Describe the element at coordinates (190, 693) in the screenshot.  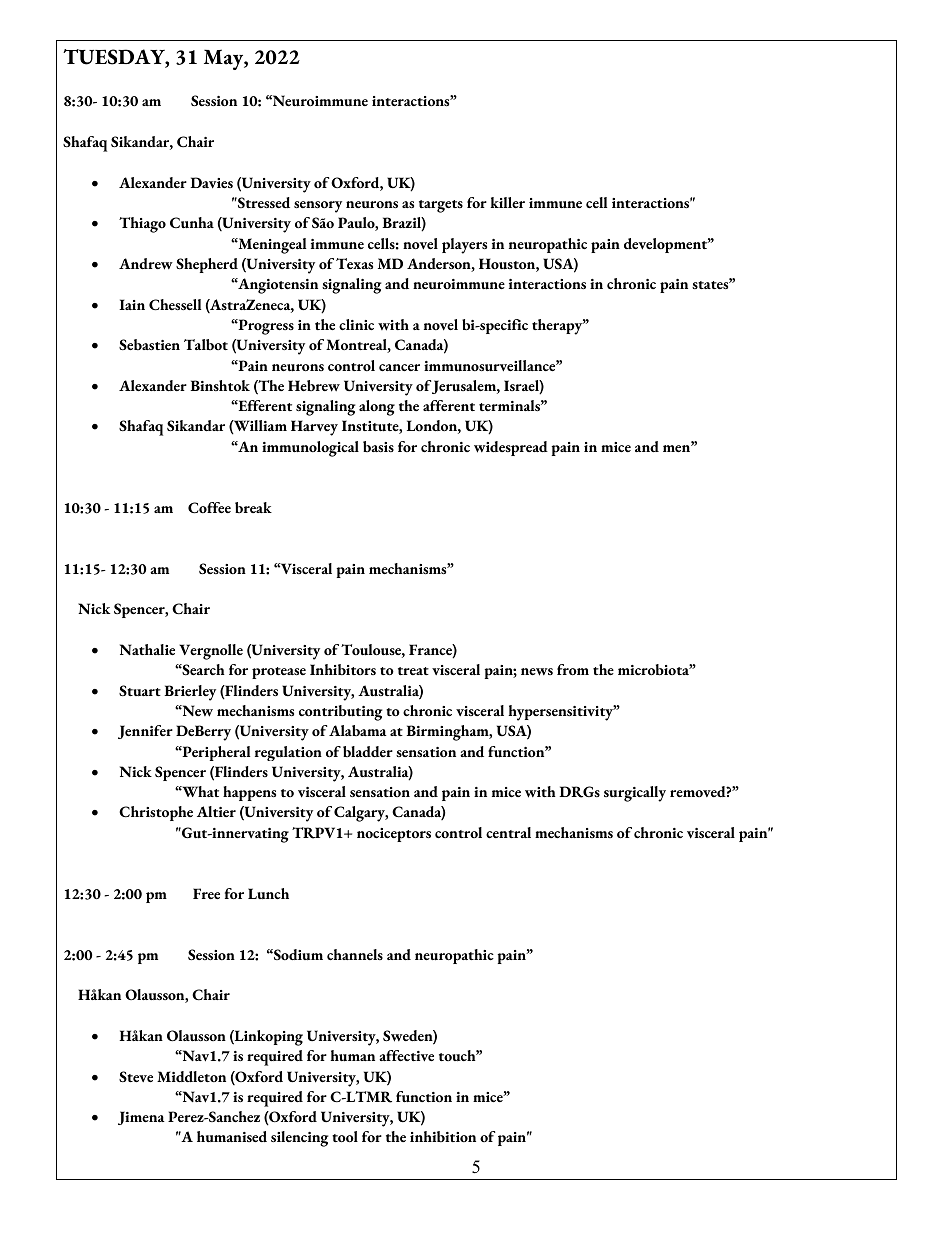
I see `Brierley` at that location.
